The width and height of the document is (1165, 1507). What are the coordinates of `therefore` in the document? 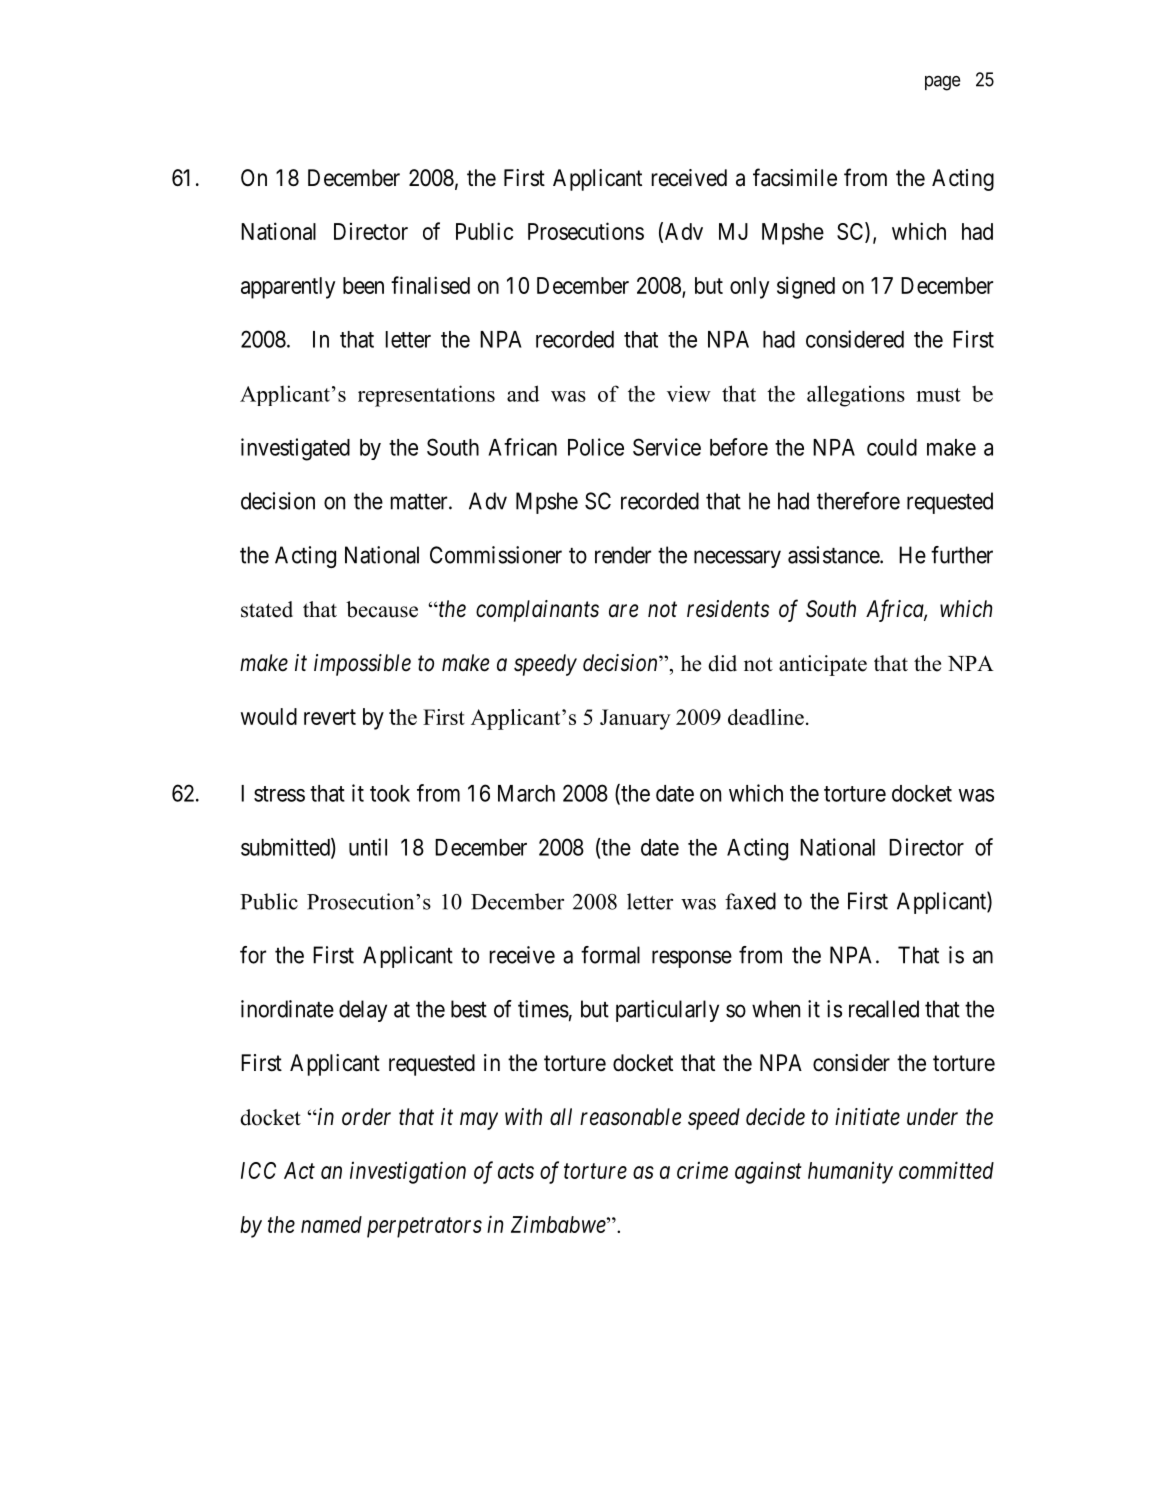 It's located at (858, 501).
